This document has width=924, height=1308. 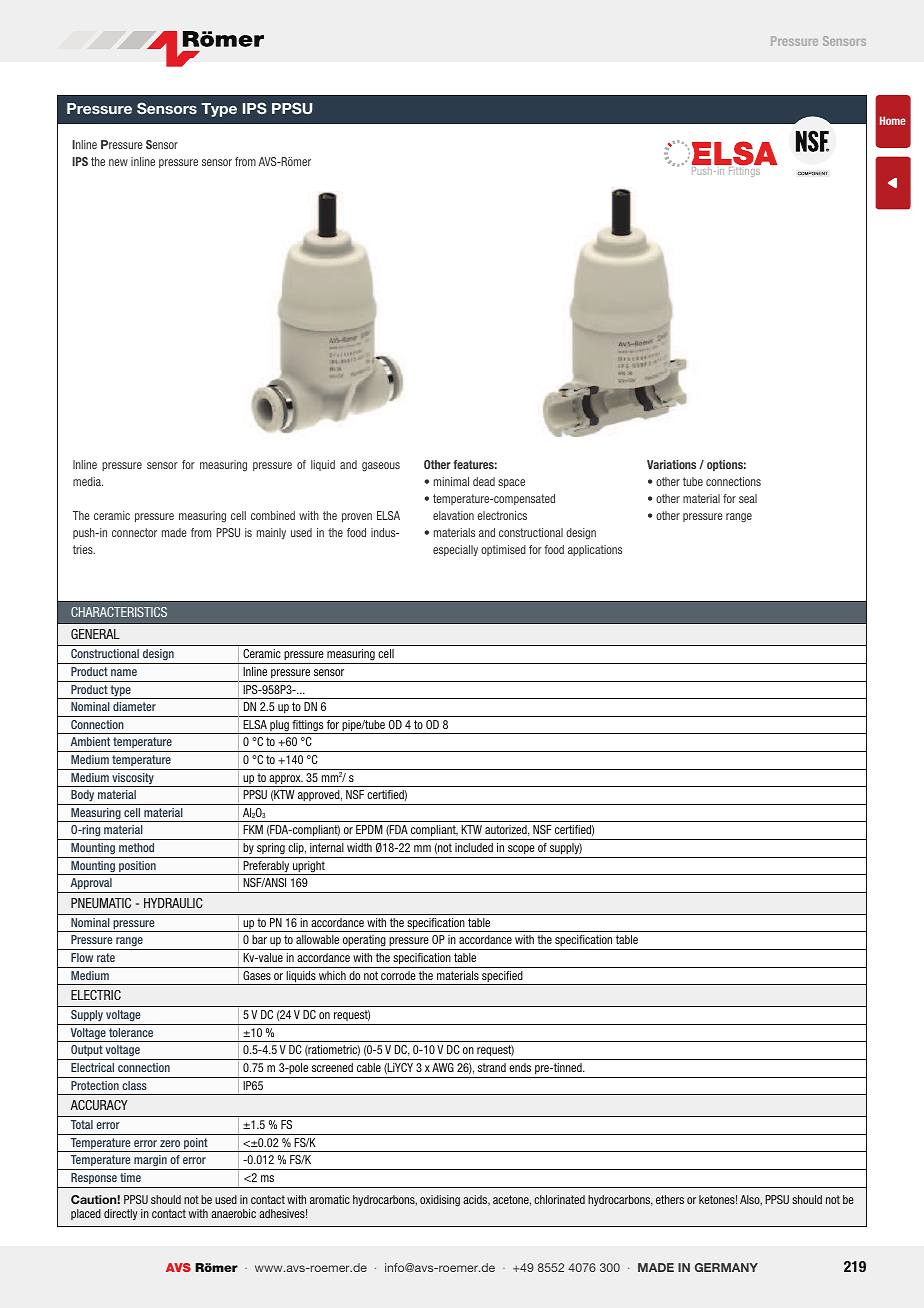 What do you see at coordinates (502, 978) in the document?
I see `specified` at bounding box center [502, 978].
